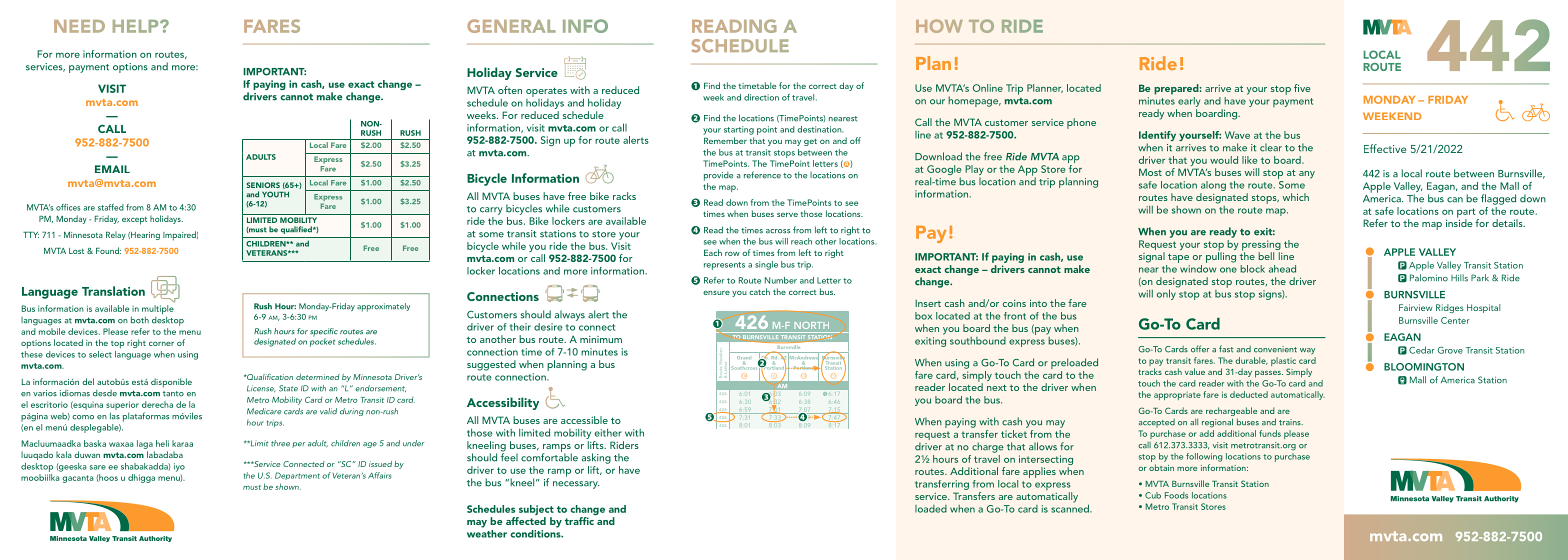 The image size is (1568, 560). Describe the element at coordinates (787, 215) in the screenshot. I see `serve` at that location.
